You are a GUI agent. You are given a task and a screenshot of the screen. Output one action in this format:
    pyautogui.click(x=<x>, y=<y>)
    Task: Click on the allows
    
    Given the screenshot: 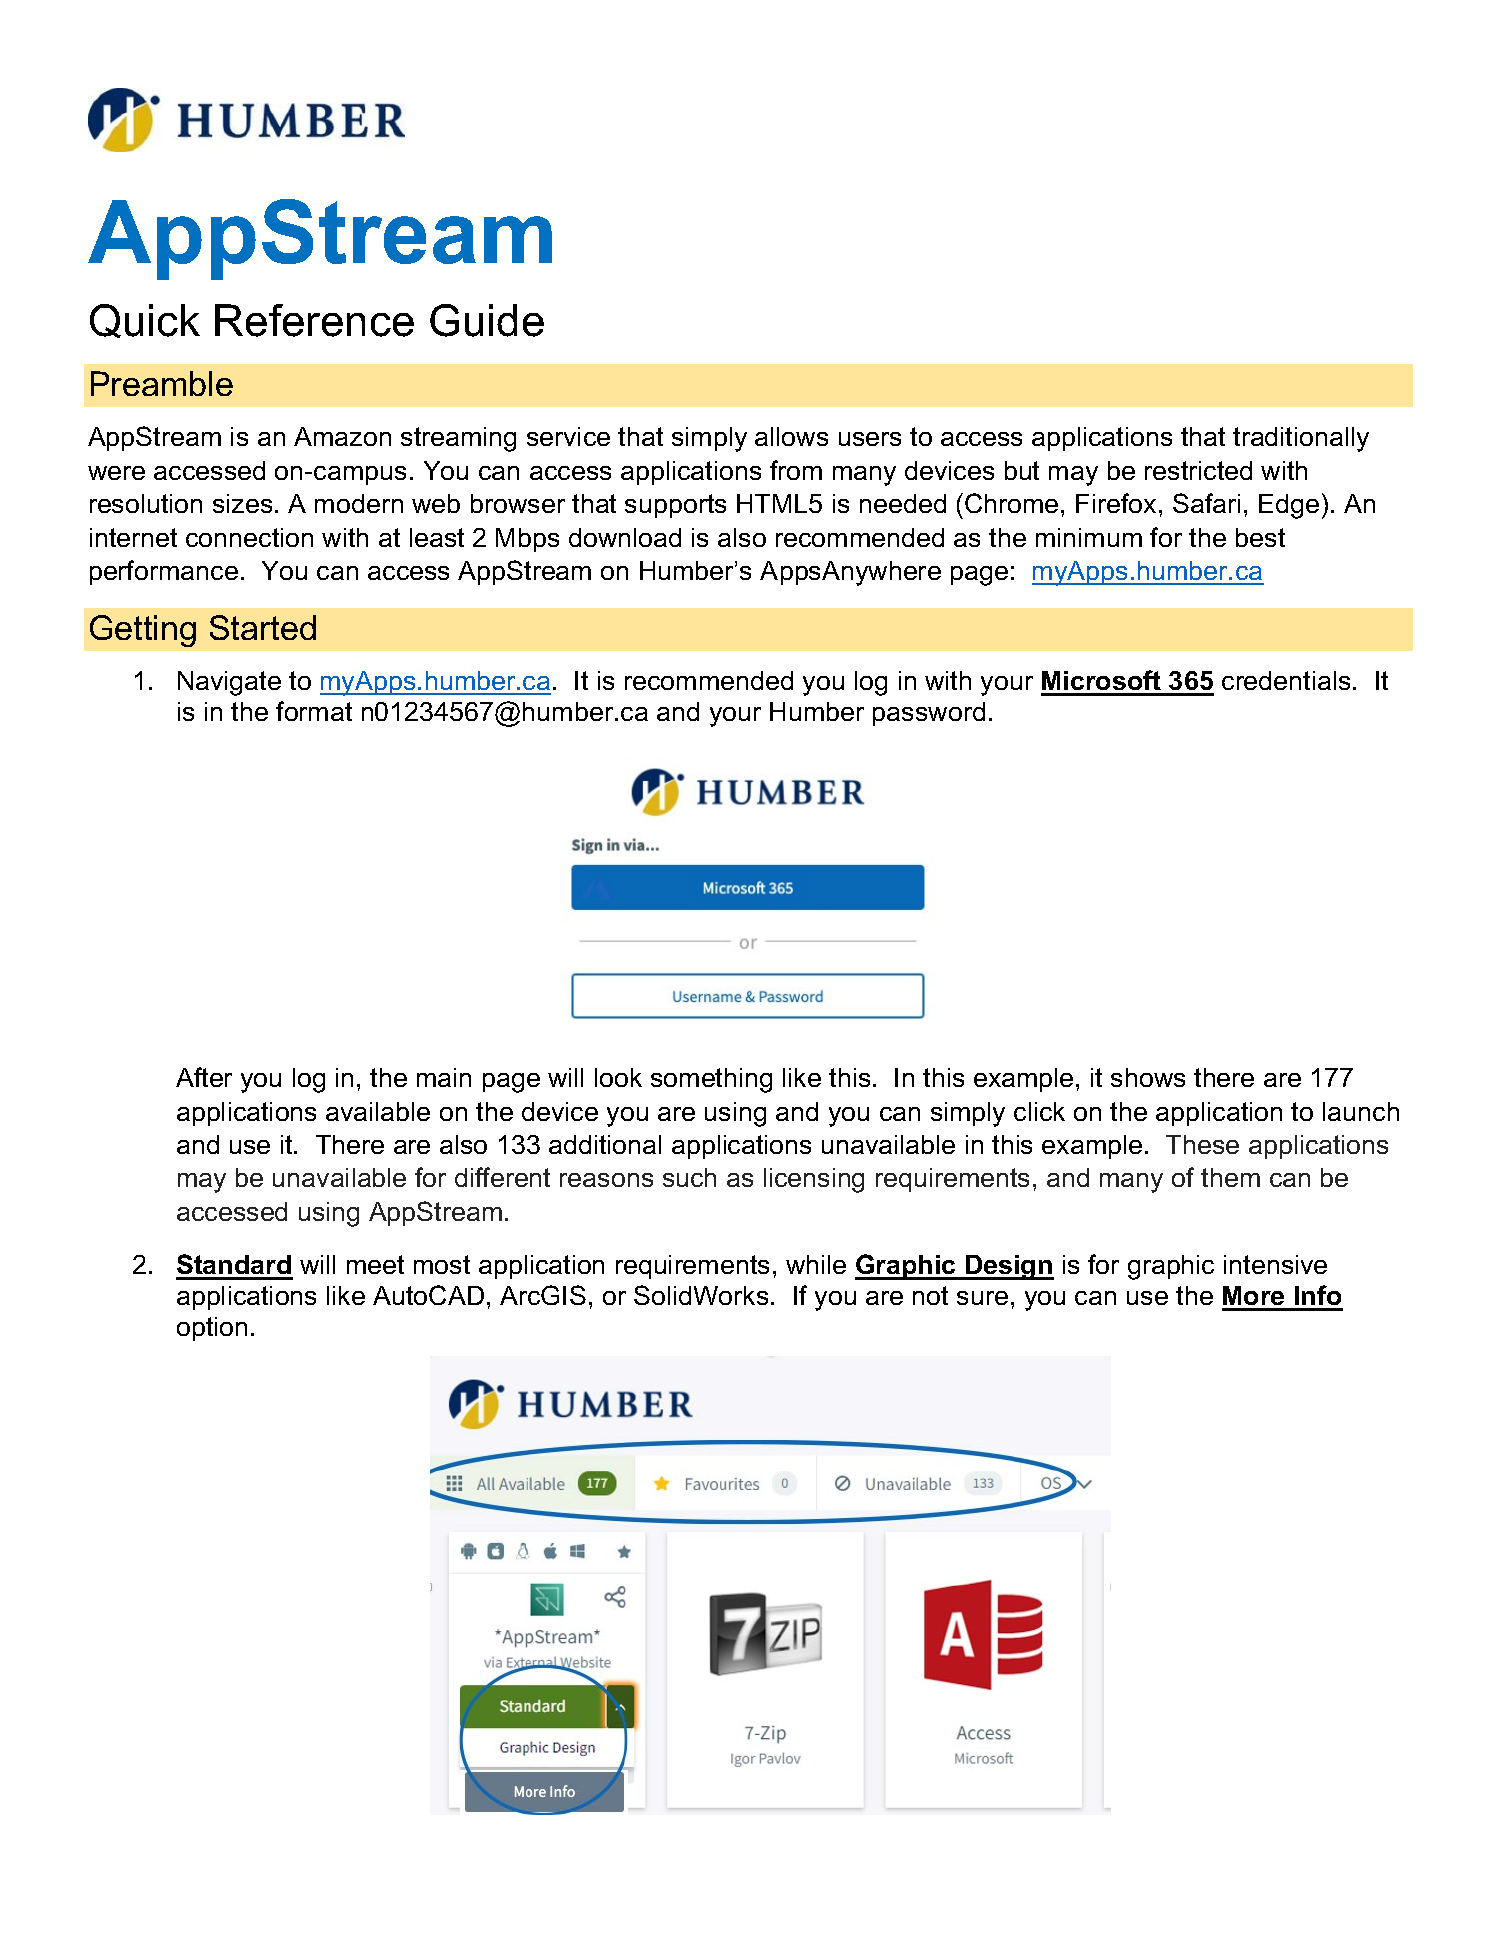 What is the action you would take?
    pyautogui.click(x=791, y=436)
